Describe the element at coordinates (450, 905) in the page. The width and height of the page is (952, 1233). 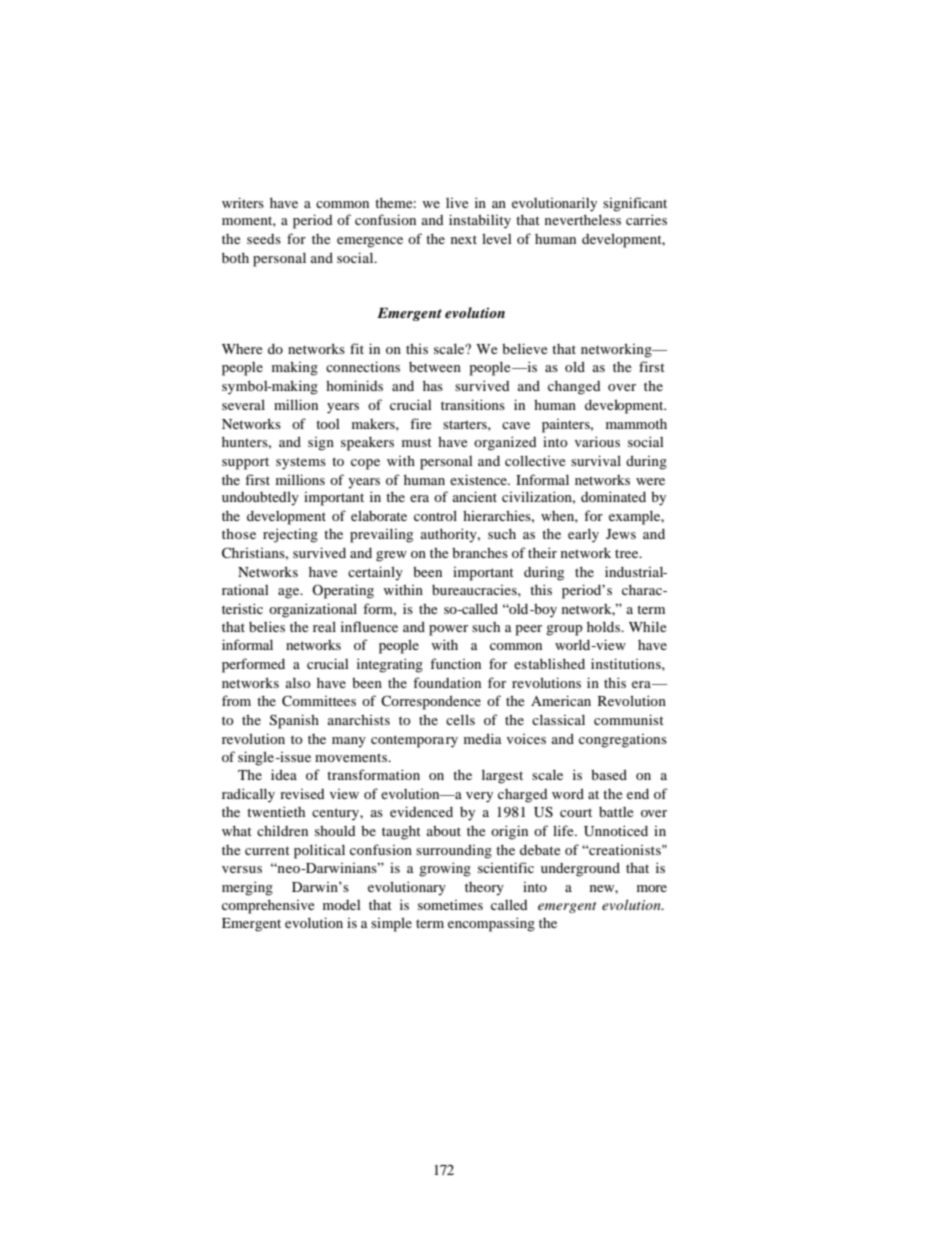
I see `sometimes` at that location.
